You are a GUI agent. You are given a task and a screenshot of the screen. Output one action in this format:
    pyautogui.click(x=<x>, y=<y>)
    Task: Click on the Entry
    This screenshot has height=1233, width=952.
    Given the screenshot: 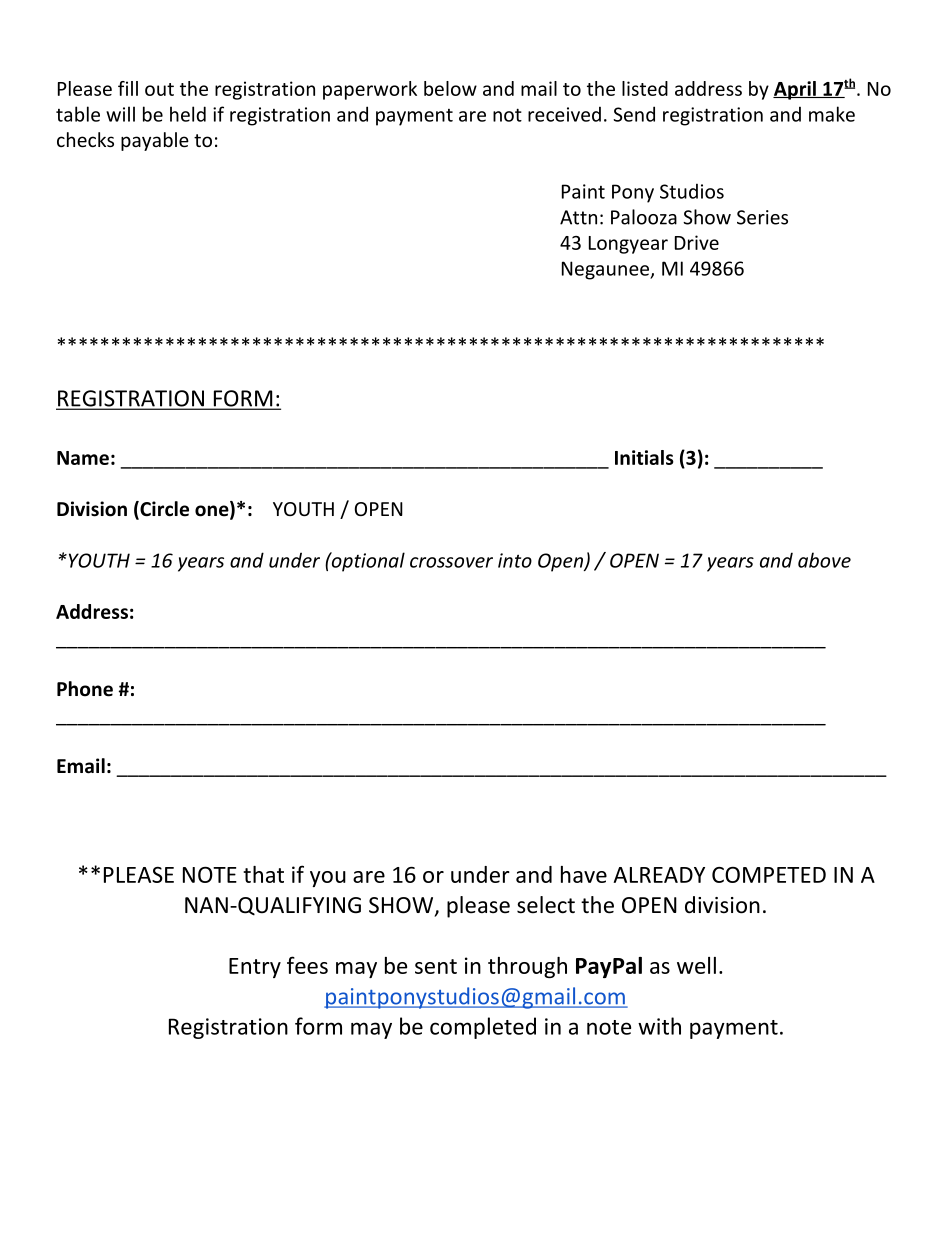 What is the action you would take?
    pyautogui.click(x=255, y=968)
